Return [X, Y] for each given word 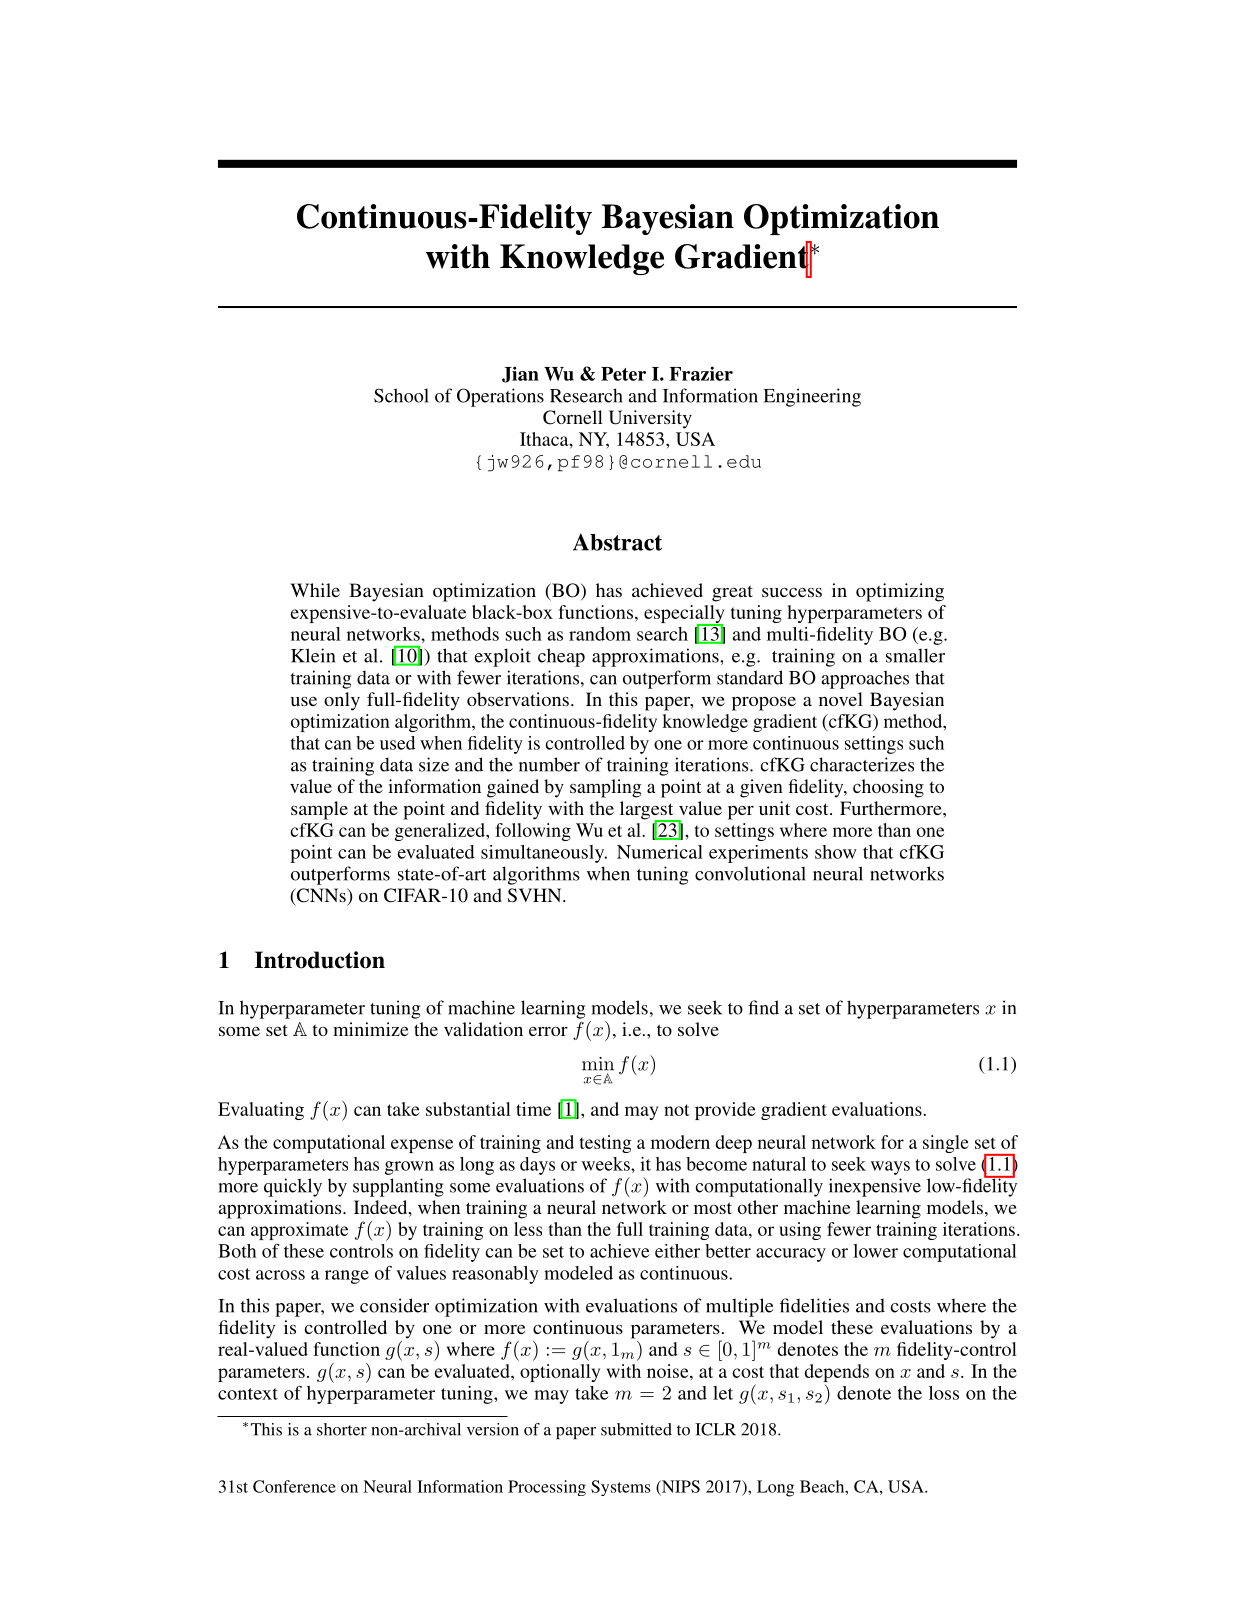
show [836, 852]
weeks [607, 1164]
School [401, 395]
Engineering [812, 397]
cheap [561, 657]
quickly [293, 1187]
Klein [313, 655]
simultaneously [544, 854]
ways [890, 1168]
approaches [865, 679]
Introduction [320, 960]
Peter [623, 374]
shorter [342, 1429]
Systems [621, 1488]
